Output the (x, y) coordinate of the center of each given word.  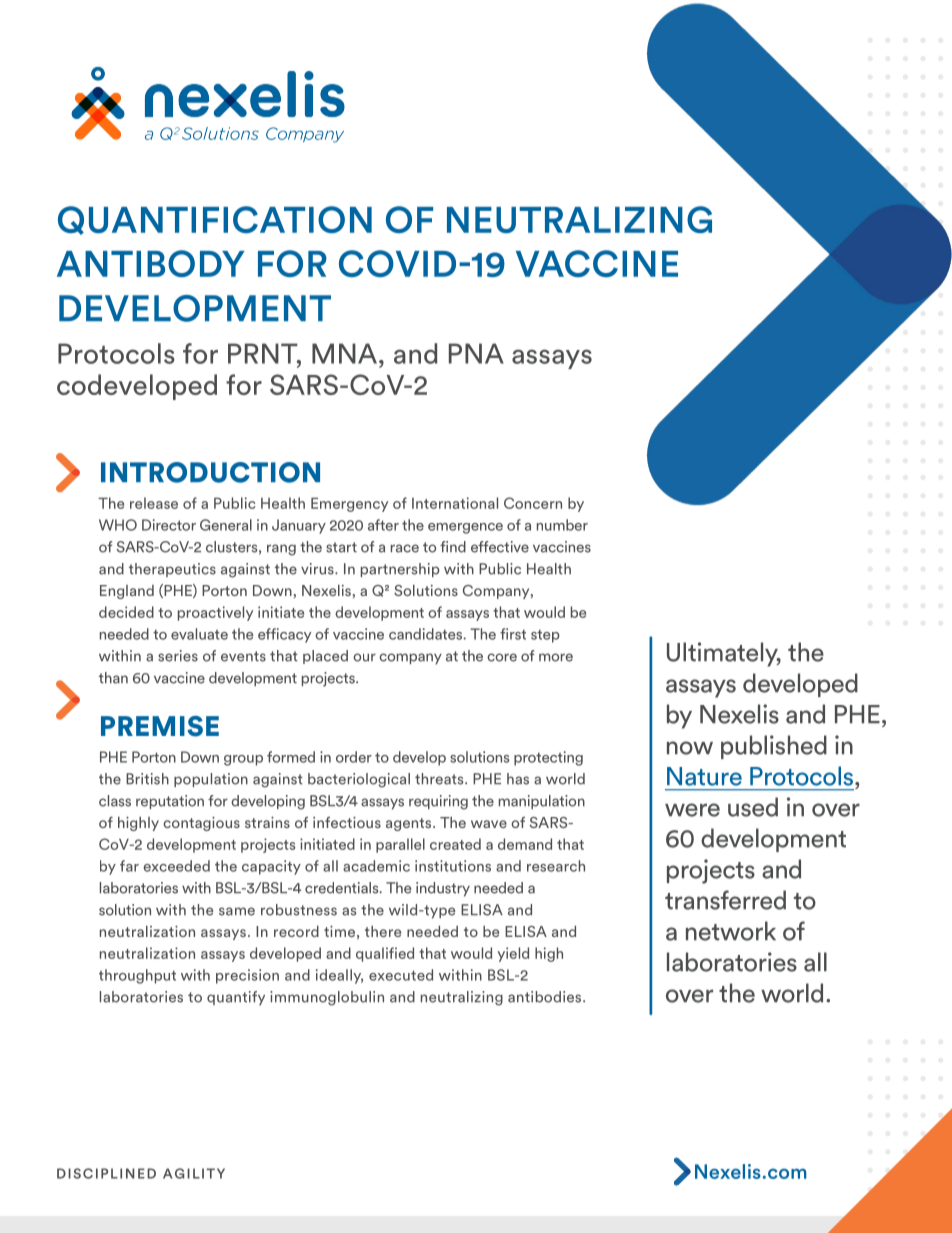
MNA (344, 353)
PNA (476, 353)
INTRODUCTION (210, 472)
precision (247, 976)
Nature (704, 776)
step (545, 636)
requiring (438, 802)
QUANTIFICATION (215, 220)
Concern (533, 503)
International (455, 503)
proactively (215, 613)
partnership (400, 570)
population (211, 780)
